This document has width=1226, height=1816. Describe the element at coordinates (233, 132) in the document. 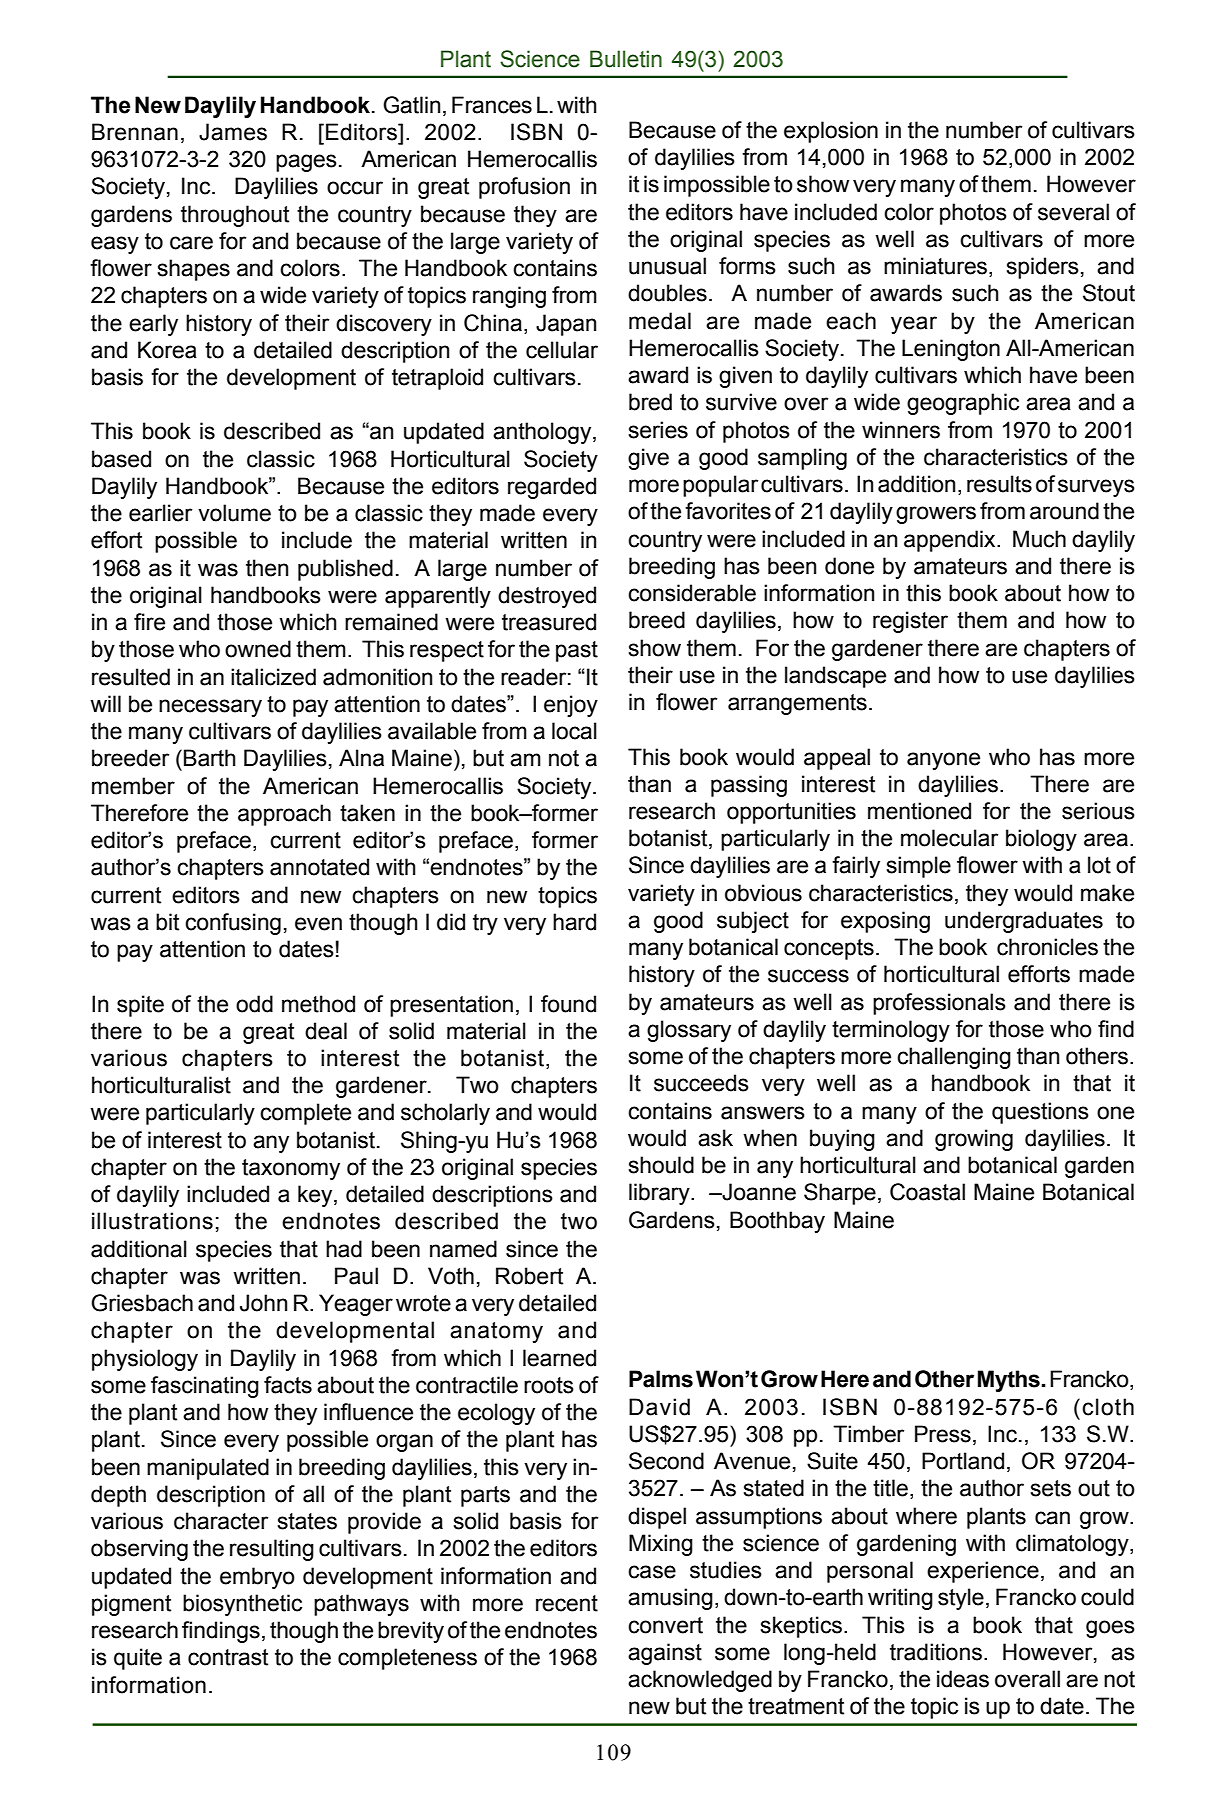

I see `James` at that location.
